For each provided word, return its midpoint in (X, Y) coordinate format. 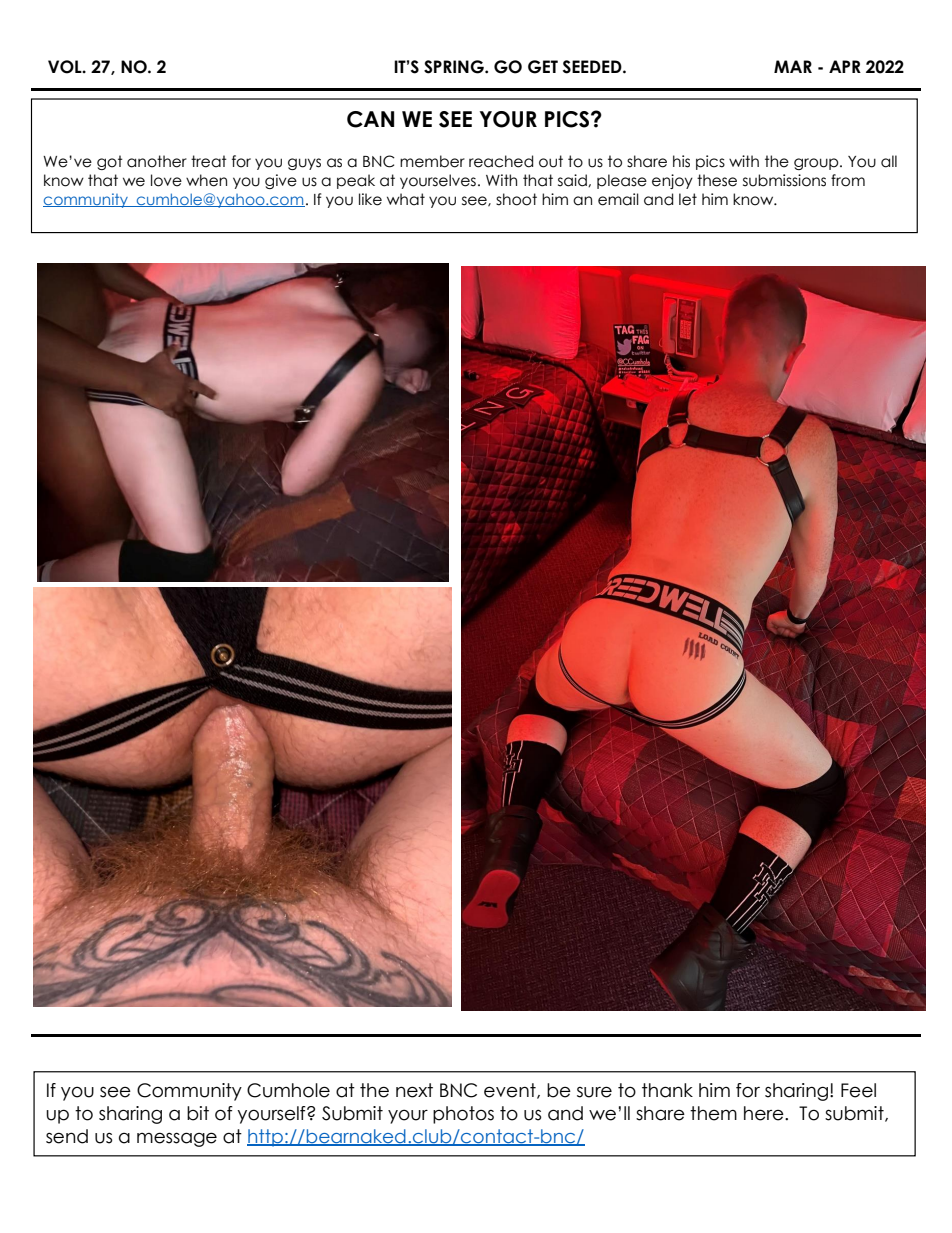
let (688, 199)
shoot (516, 199)
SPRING (455, 67)
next (414, 1090)
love (166, 180)
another (157, 161)
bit (198, 1113)
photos (463, 1115)
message (177, 1139)
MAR (793, 66)
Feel (858, 1090)
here (765, 1113)
